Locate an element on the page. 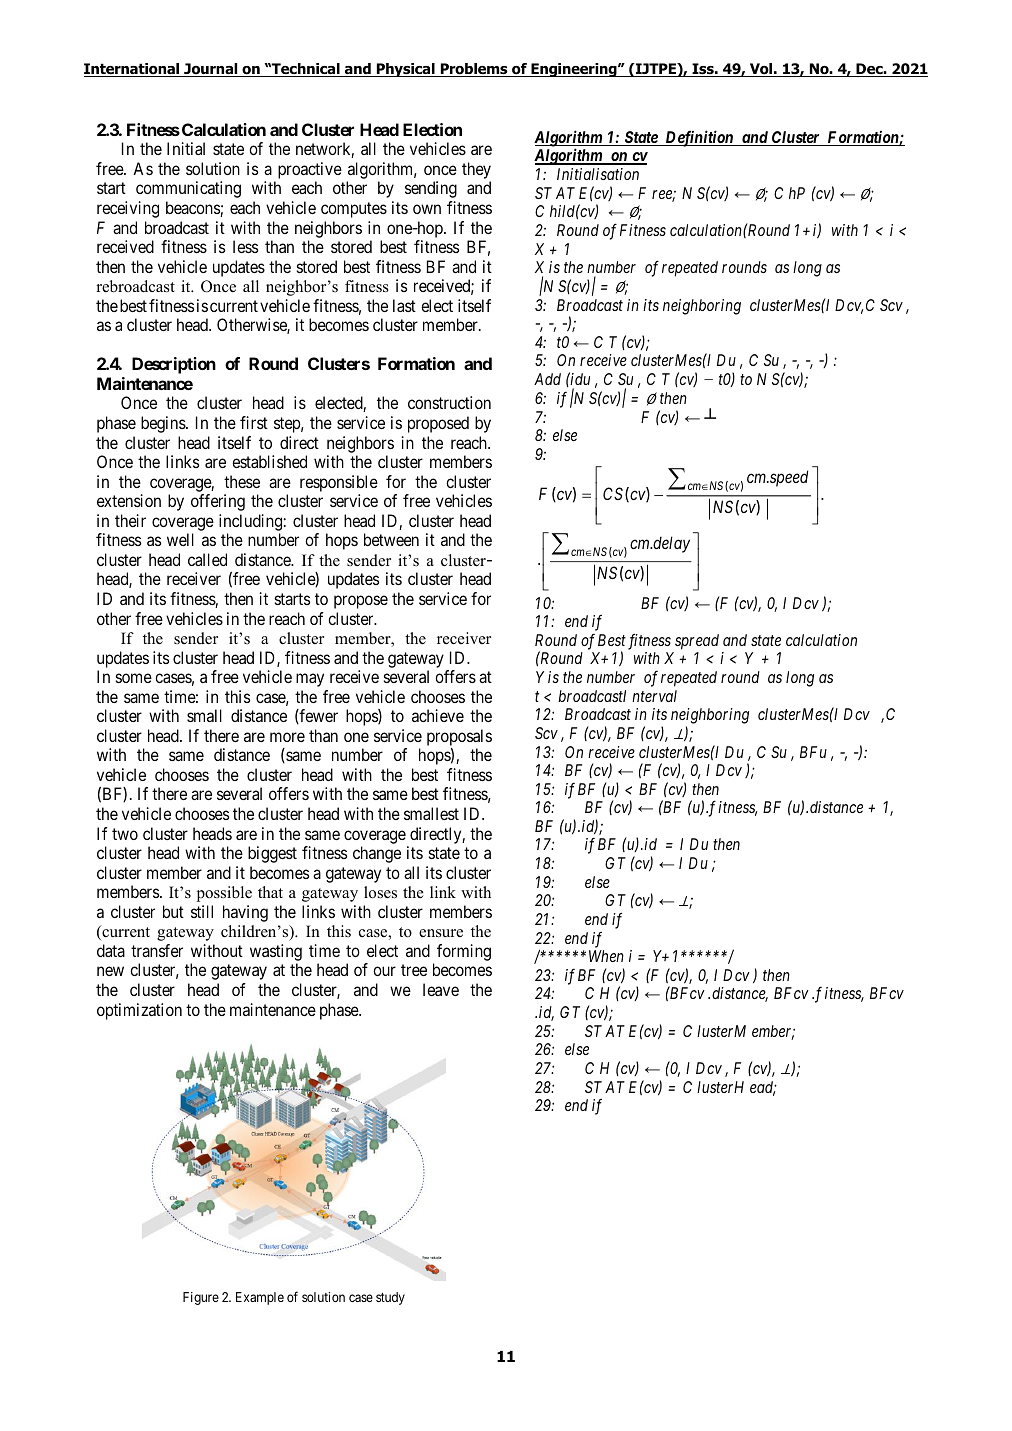  some is located at coordinates (134, 678).
